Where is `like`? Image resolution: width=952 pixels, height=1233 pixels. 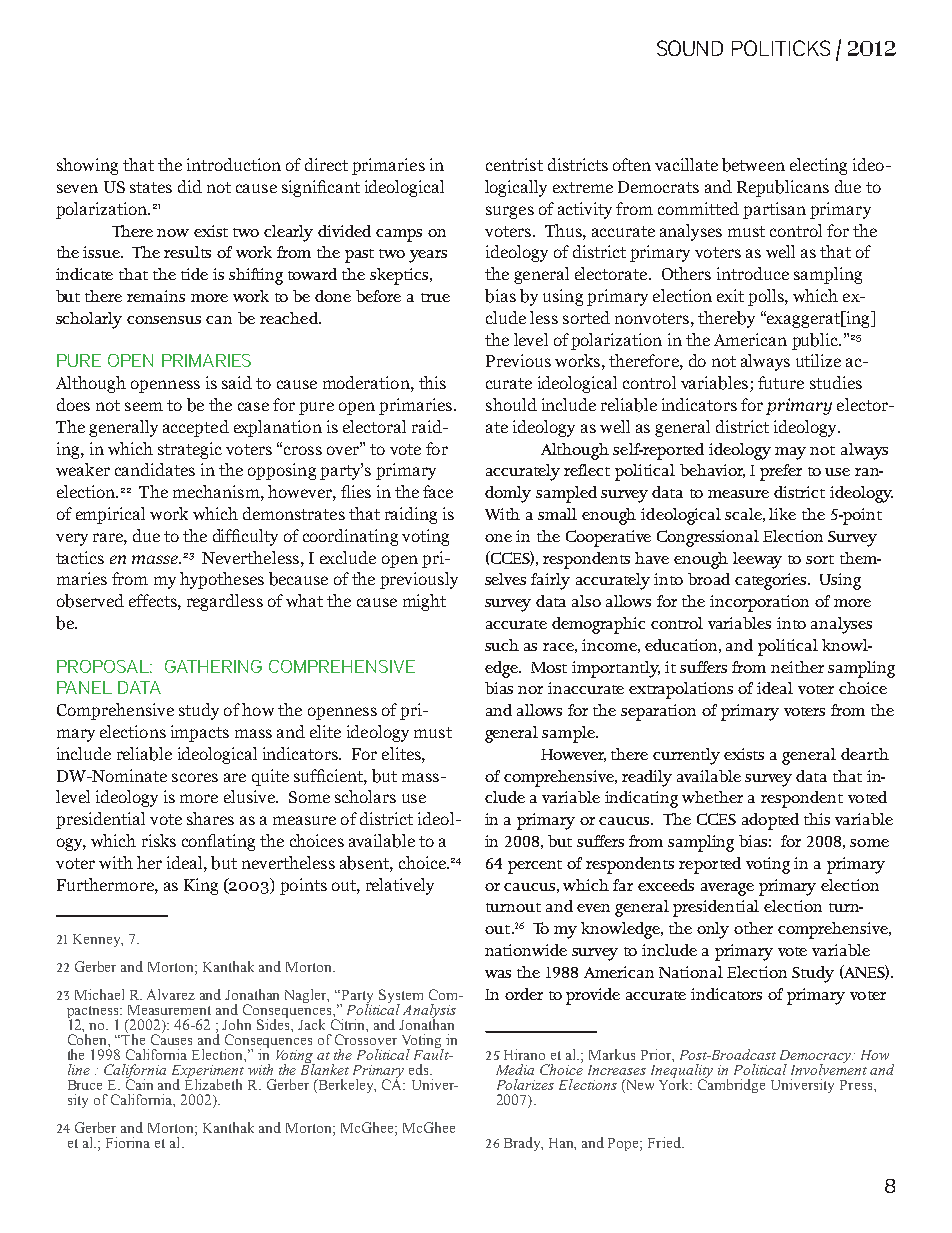 like is located at coordinates (782, 514).
